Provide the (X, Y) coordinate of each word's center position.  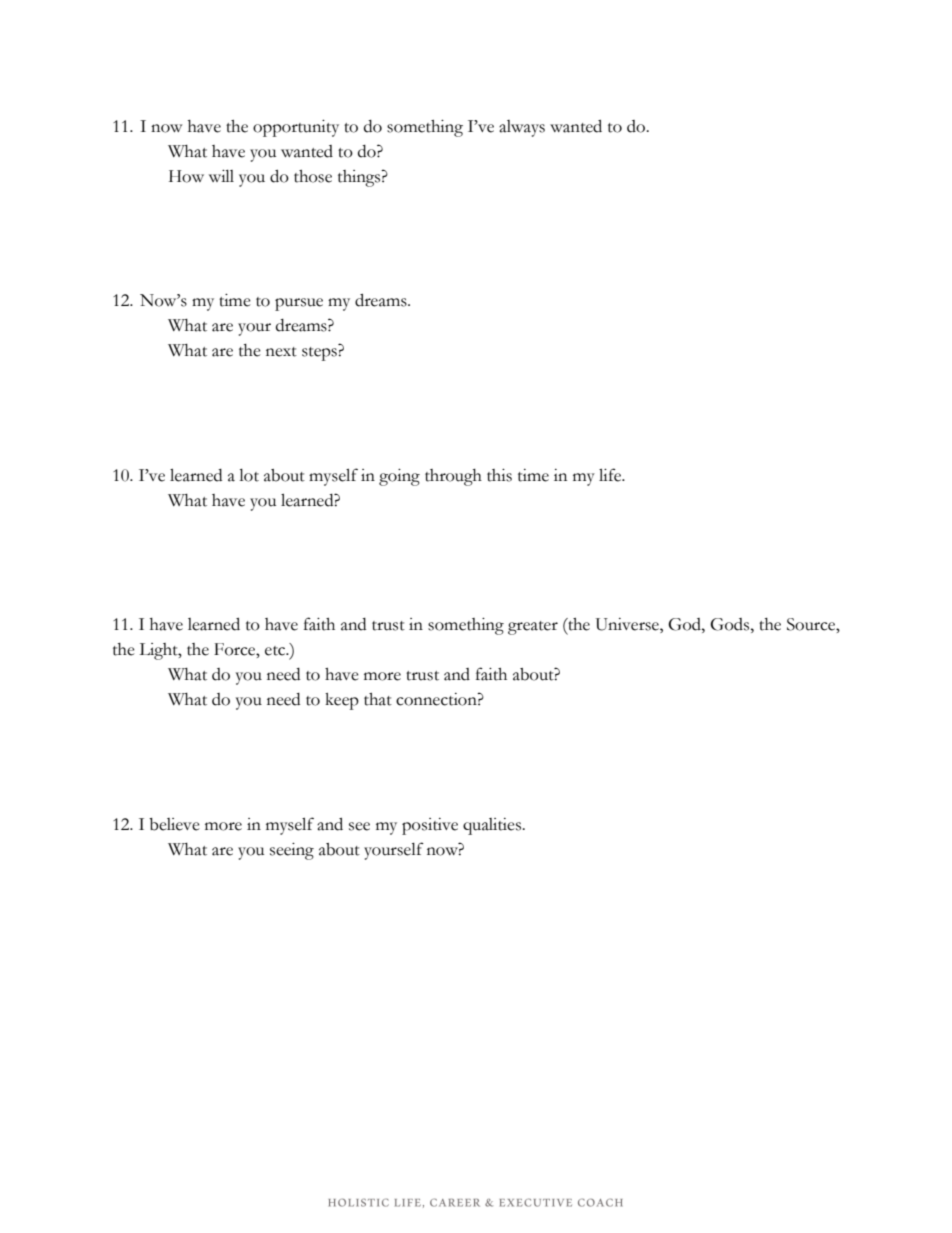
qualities (493, 826)
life (611, 475)
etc (276, 651)
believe (174, 824)
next (281, 352)
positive (430, 826)
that (378, 699)
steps (320, 354)
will (221, 176)
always (522, 128)
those (313, 176)
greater (533, 628)
